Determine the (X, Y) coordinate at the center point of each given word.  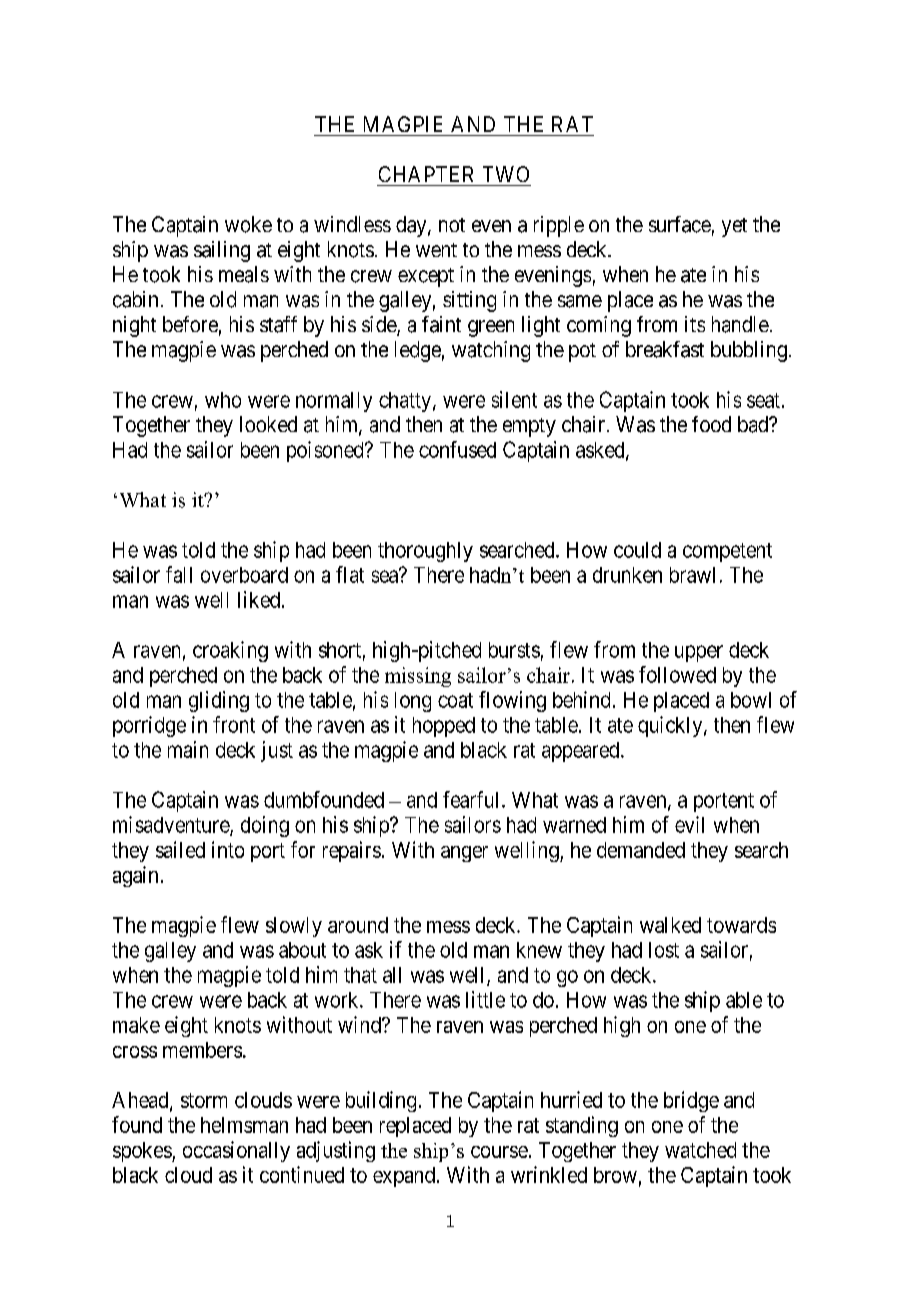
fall (179, 574)
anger (464, 854)
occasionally (236, 1151)
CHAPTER (426, 174)
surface (680, 224)
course (499, 1152)
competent (727, 552)
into (228, 849)
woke (248, 224)
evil (689, 824)
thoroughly (425, 552)
